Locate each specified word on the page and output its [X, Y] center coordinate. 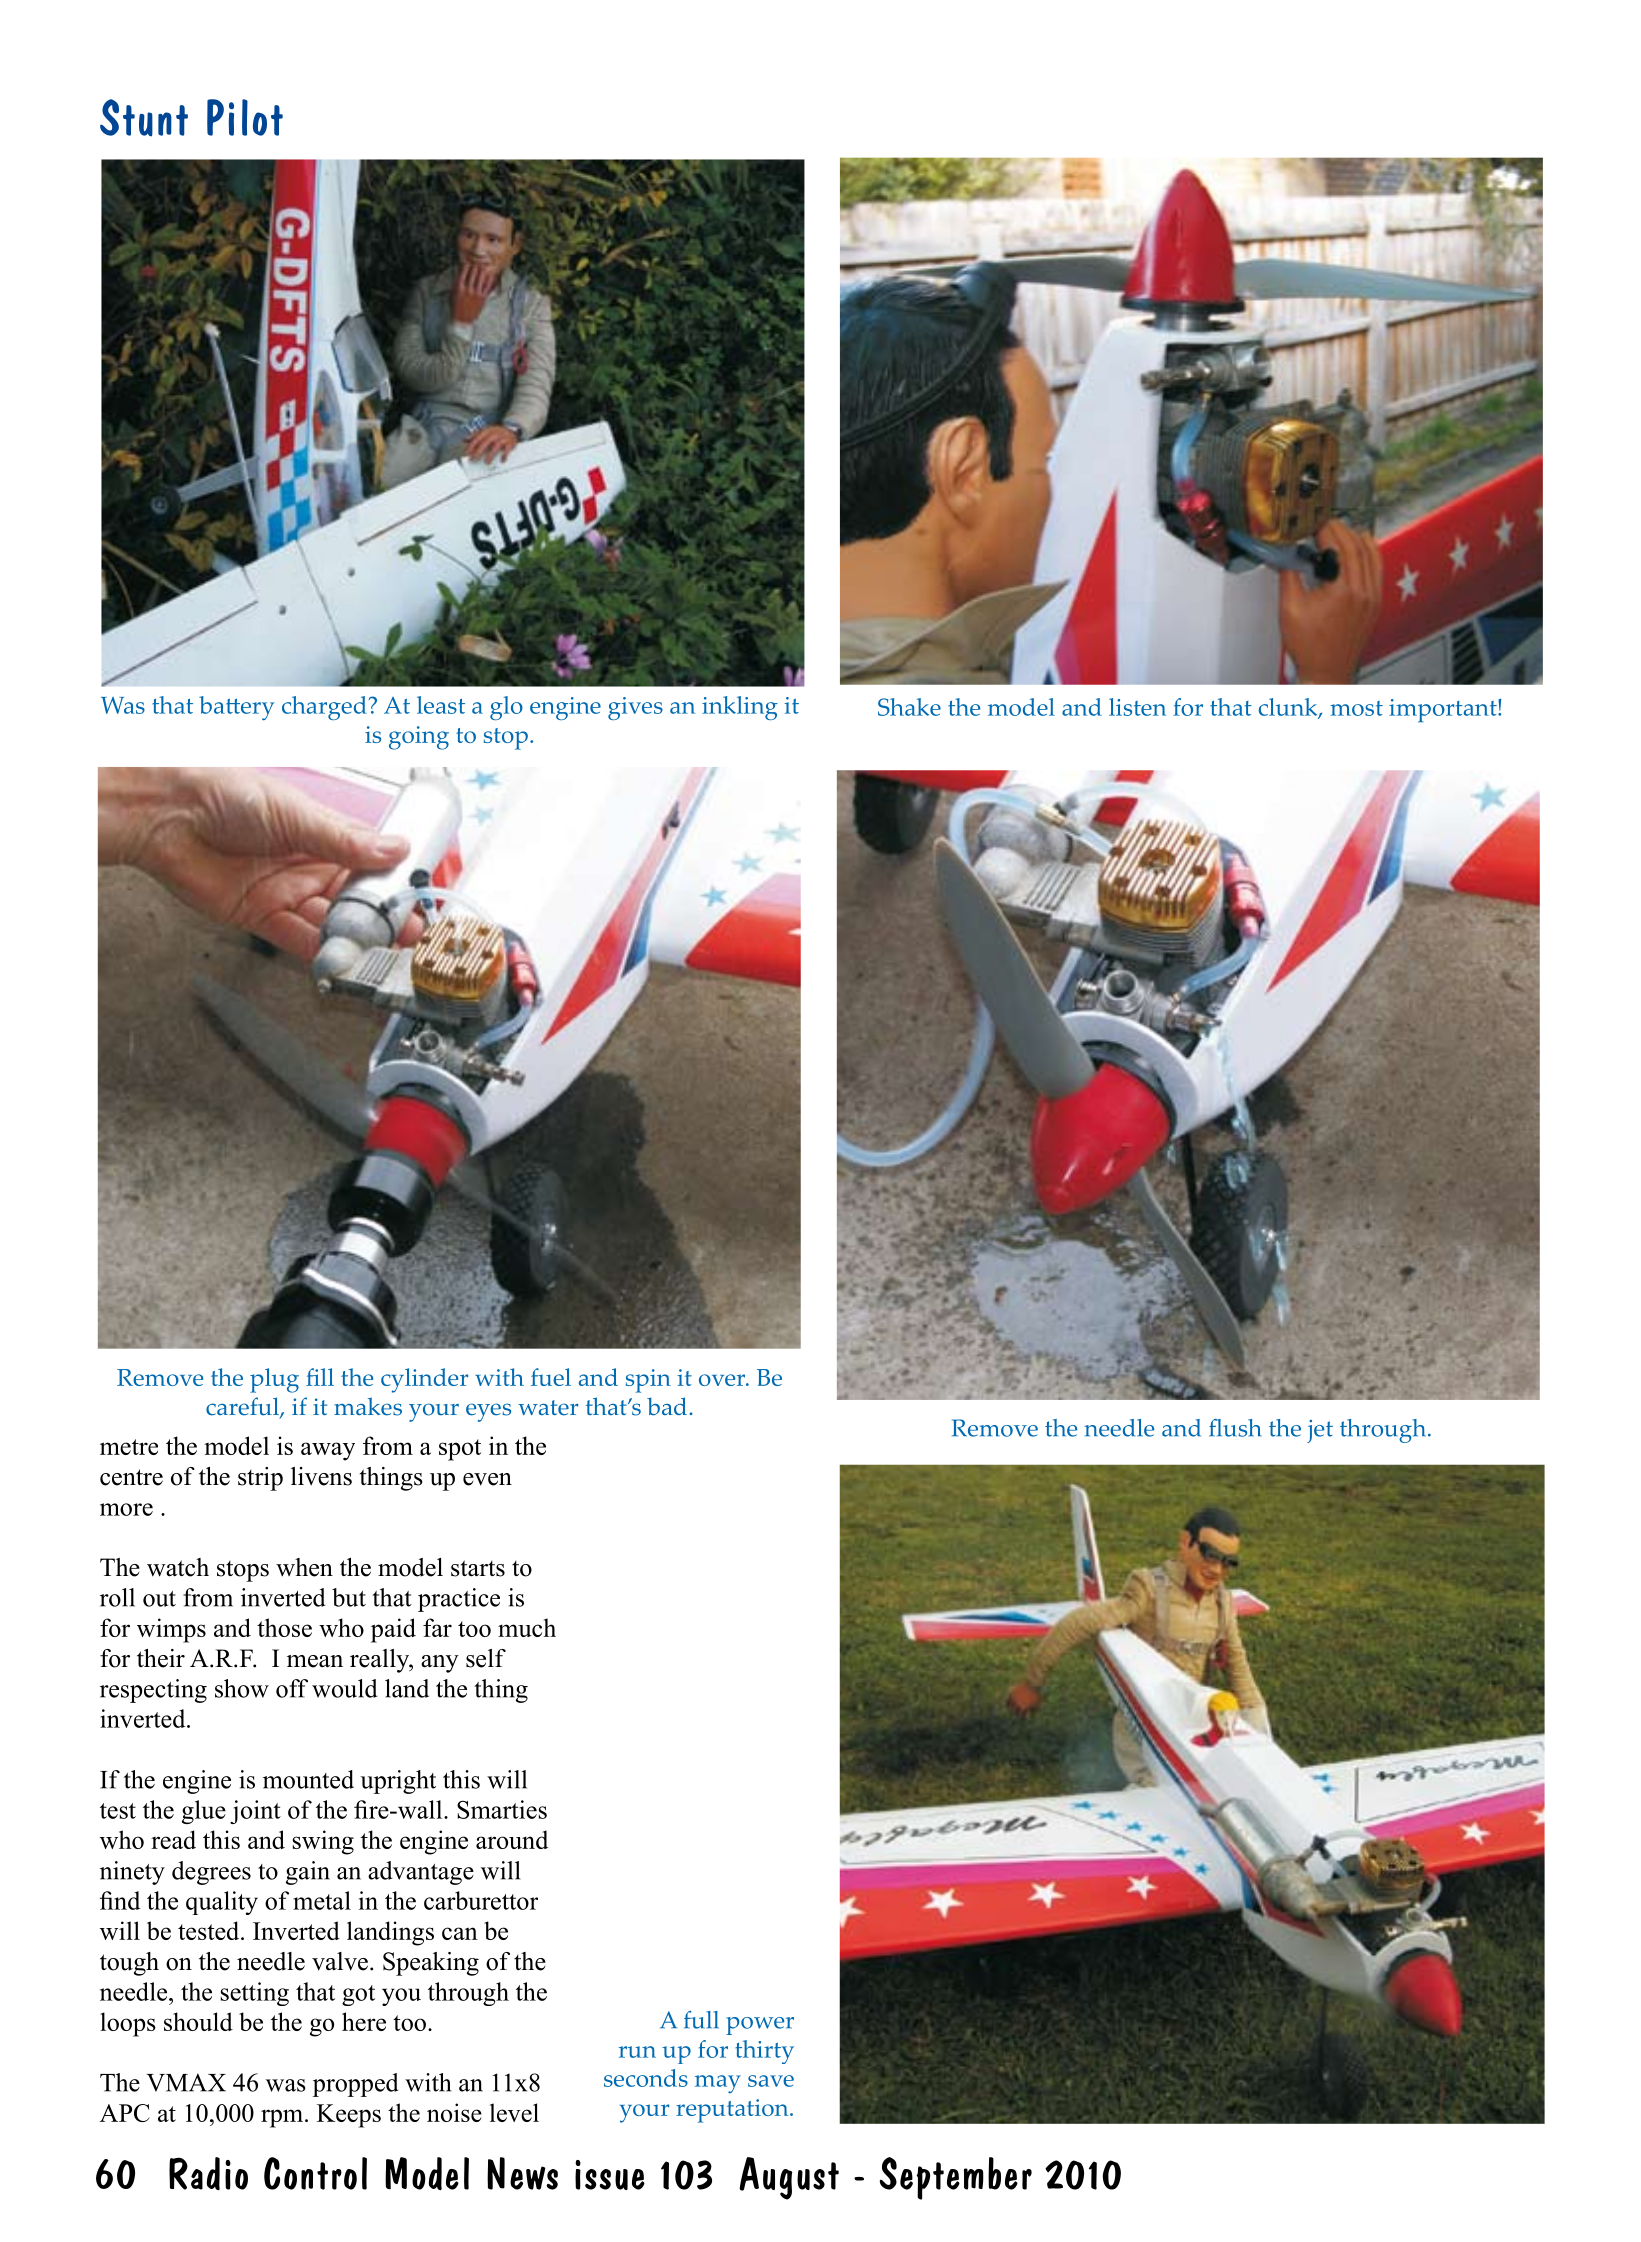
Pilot [245, 117]
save [771, 2081]
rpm [283, 2118]
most [1356, 708]
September [956, 2178]
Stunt [144, 117]
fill [320, 1377]
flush [1235, 1428]
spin [648, 1381]
